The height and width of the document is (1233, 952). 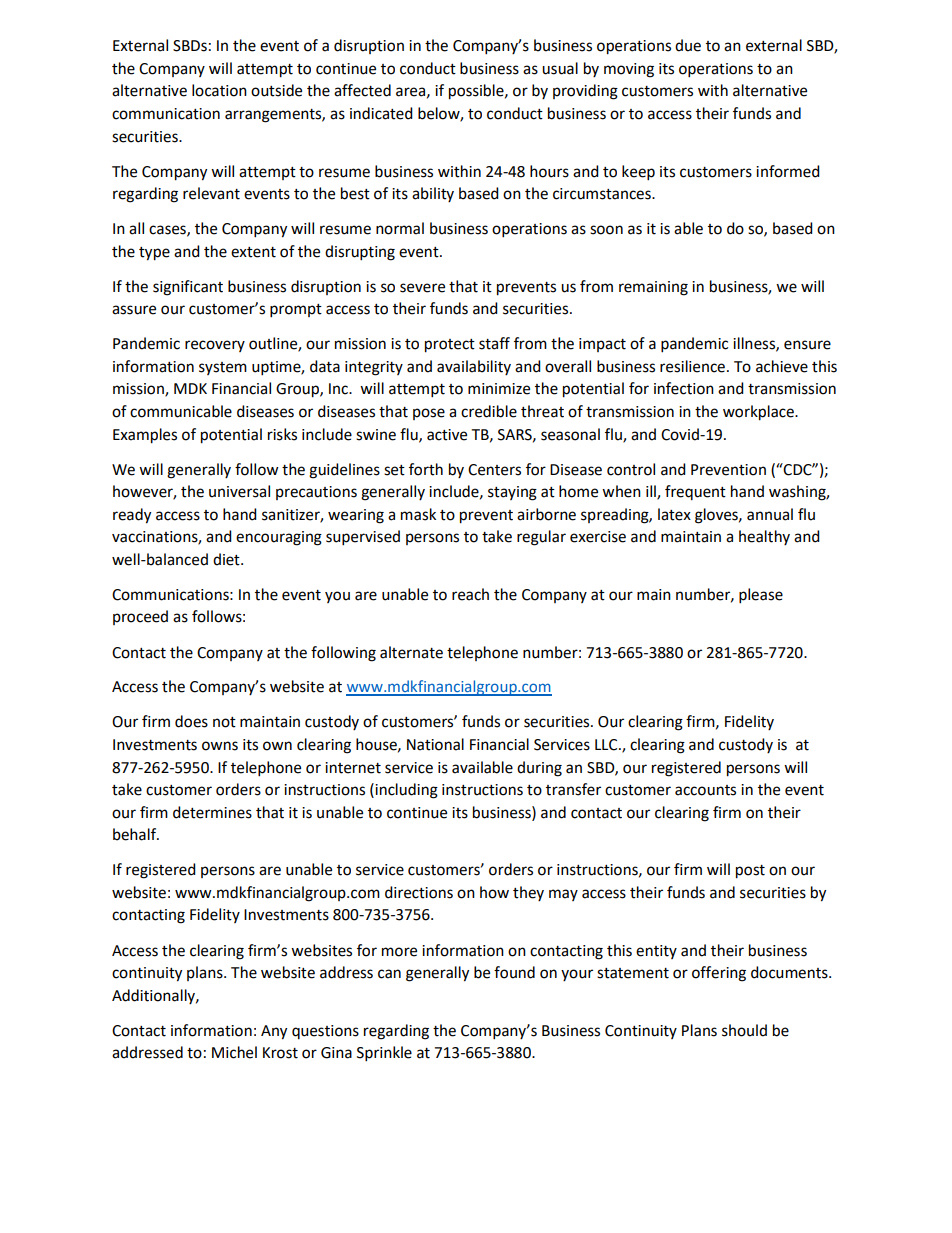 I want to click on Michel, so click(x=234, y=1052).
